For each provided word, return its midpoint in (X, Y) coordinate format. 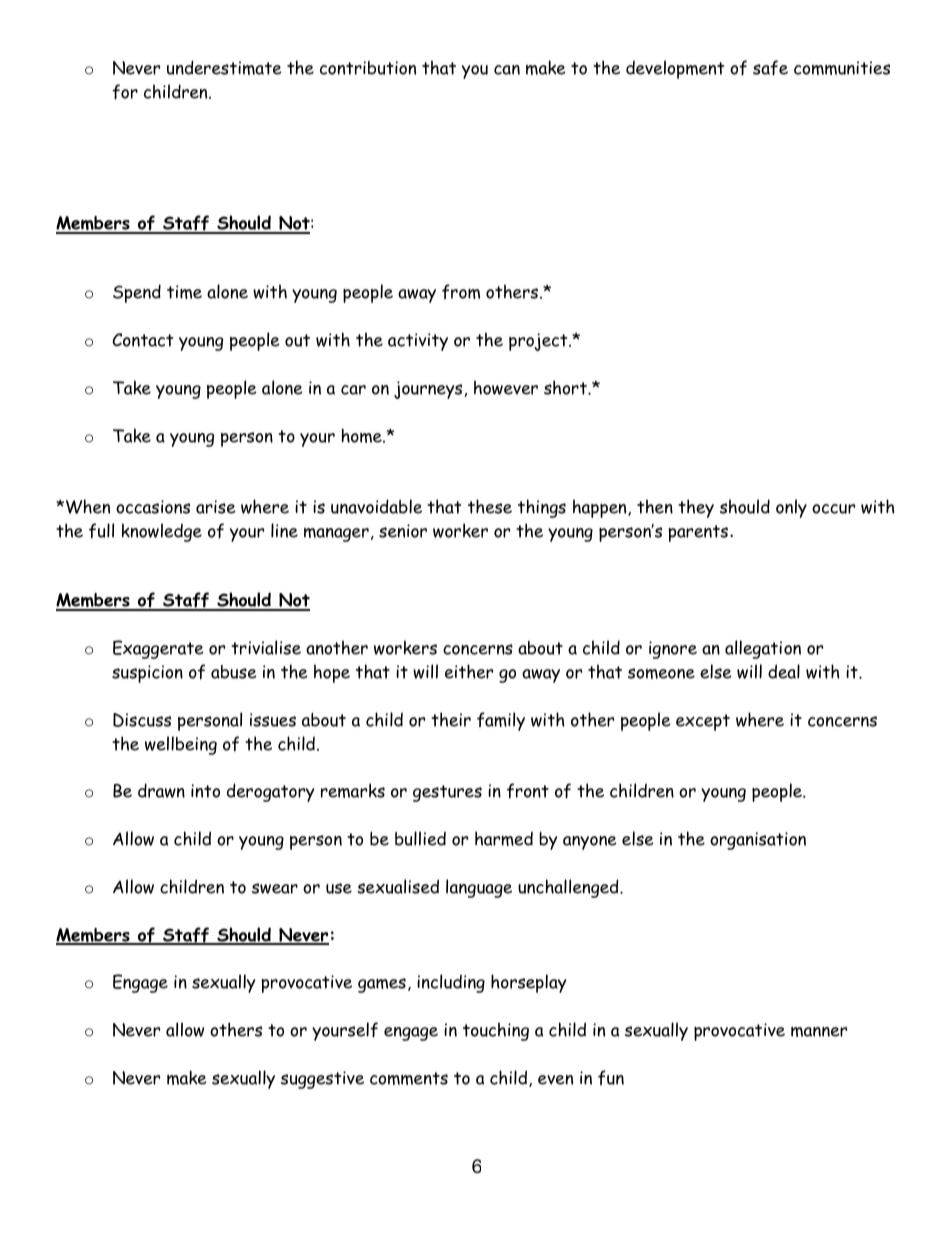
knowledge (162, 532)
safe (770, 68)
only (791, 508)
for (125, 92)
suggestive (322, 1080)
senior (403, 531)
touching (496, 1031)
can (507, 70)
